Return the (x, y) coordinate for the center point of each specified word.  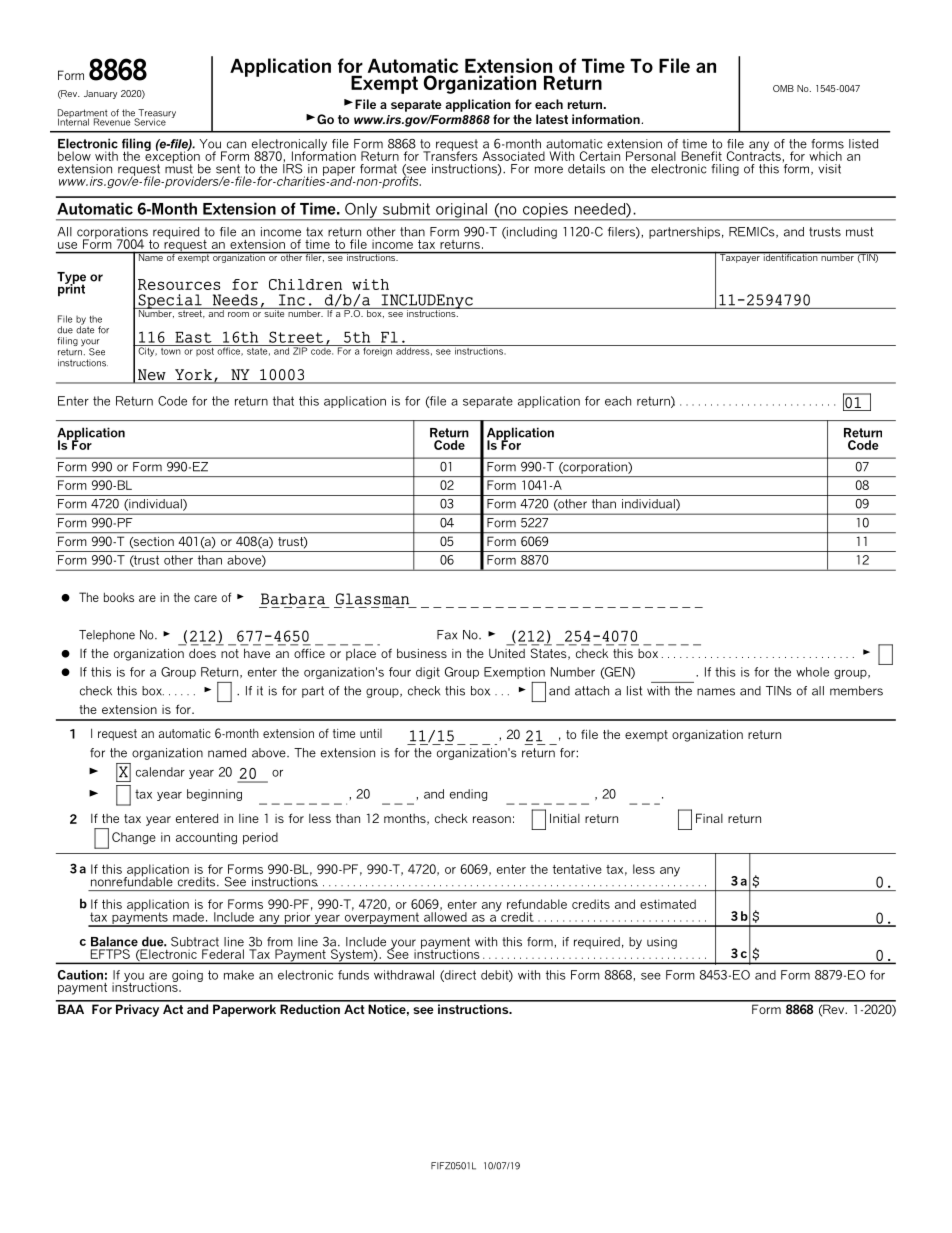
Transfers (450, 155)
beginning (214, 795)
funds (353, 975)
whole (812, 672)
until (371, 733)
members (856, 691)
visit (829, 169)
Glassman (372, 599)
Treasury (156, 115)
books (119, 597)
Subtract (195, 942)
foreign (378, 351)
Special (170, 302)
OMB (783, 88)
